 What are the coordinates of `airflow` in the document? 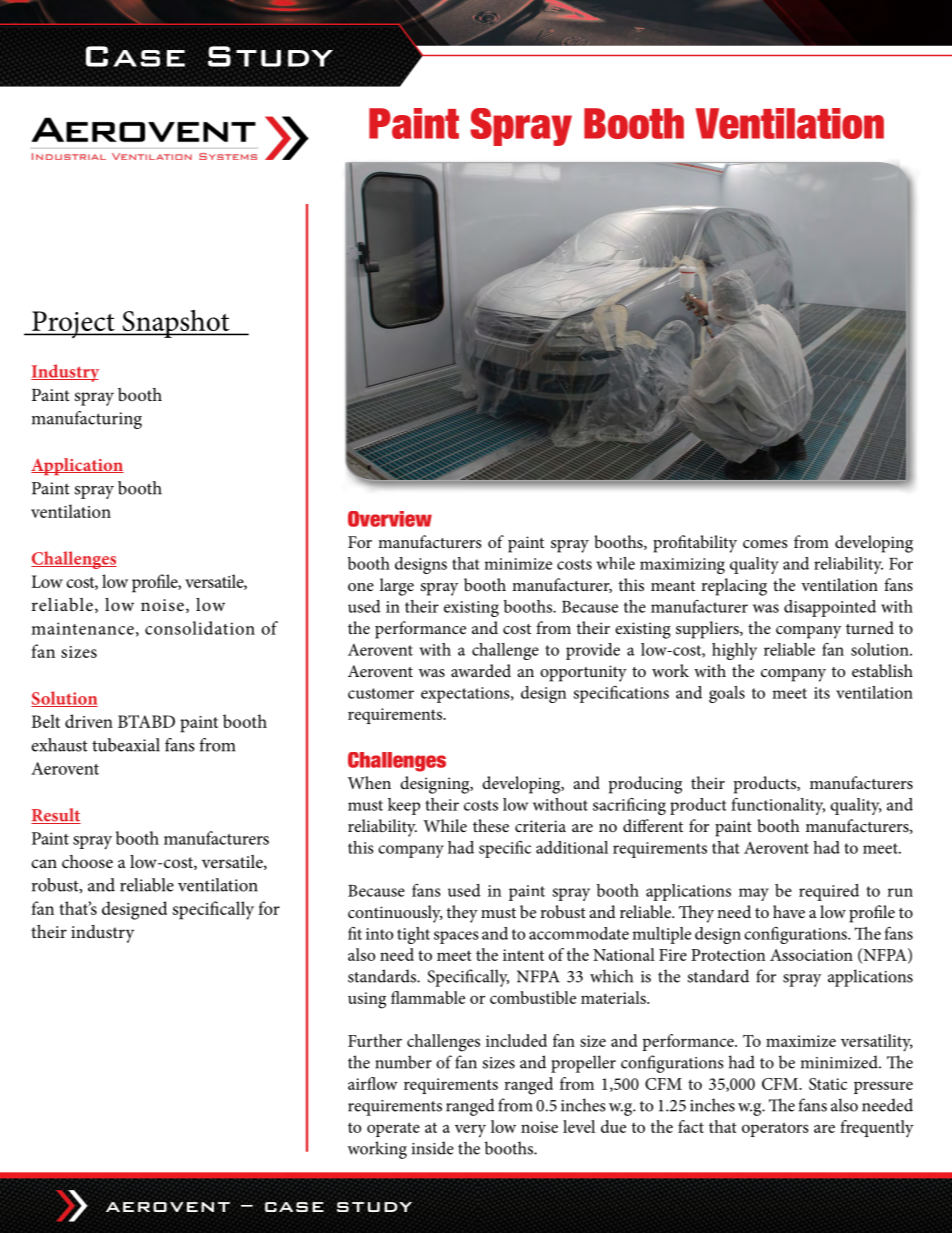 It's located at (373, 1083).
